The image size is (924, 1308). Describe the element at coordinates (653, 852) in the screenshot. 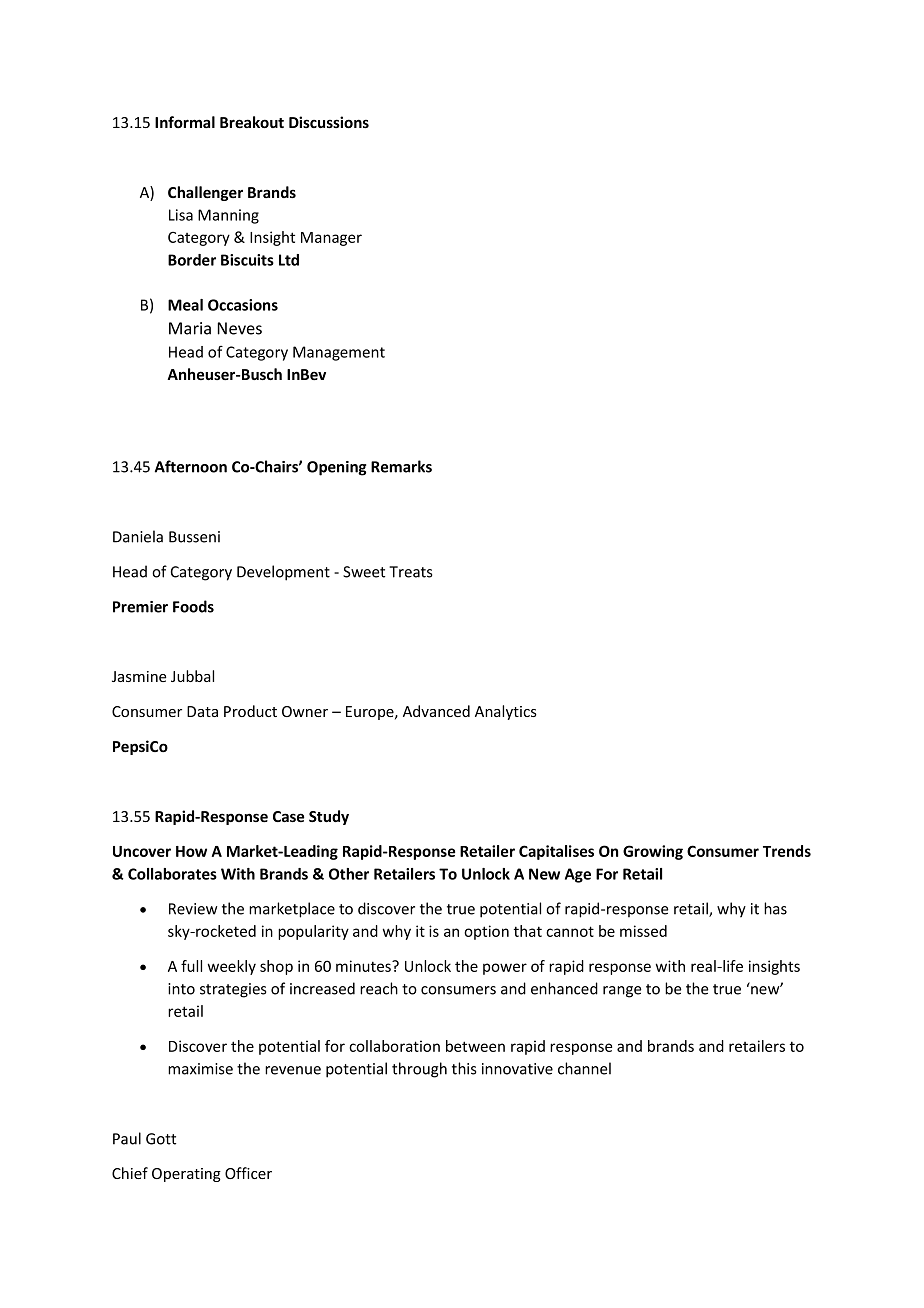

I see `Growing` at that location.
